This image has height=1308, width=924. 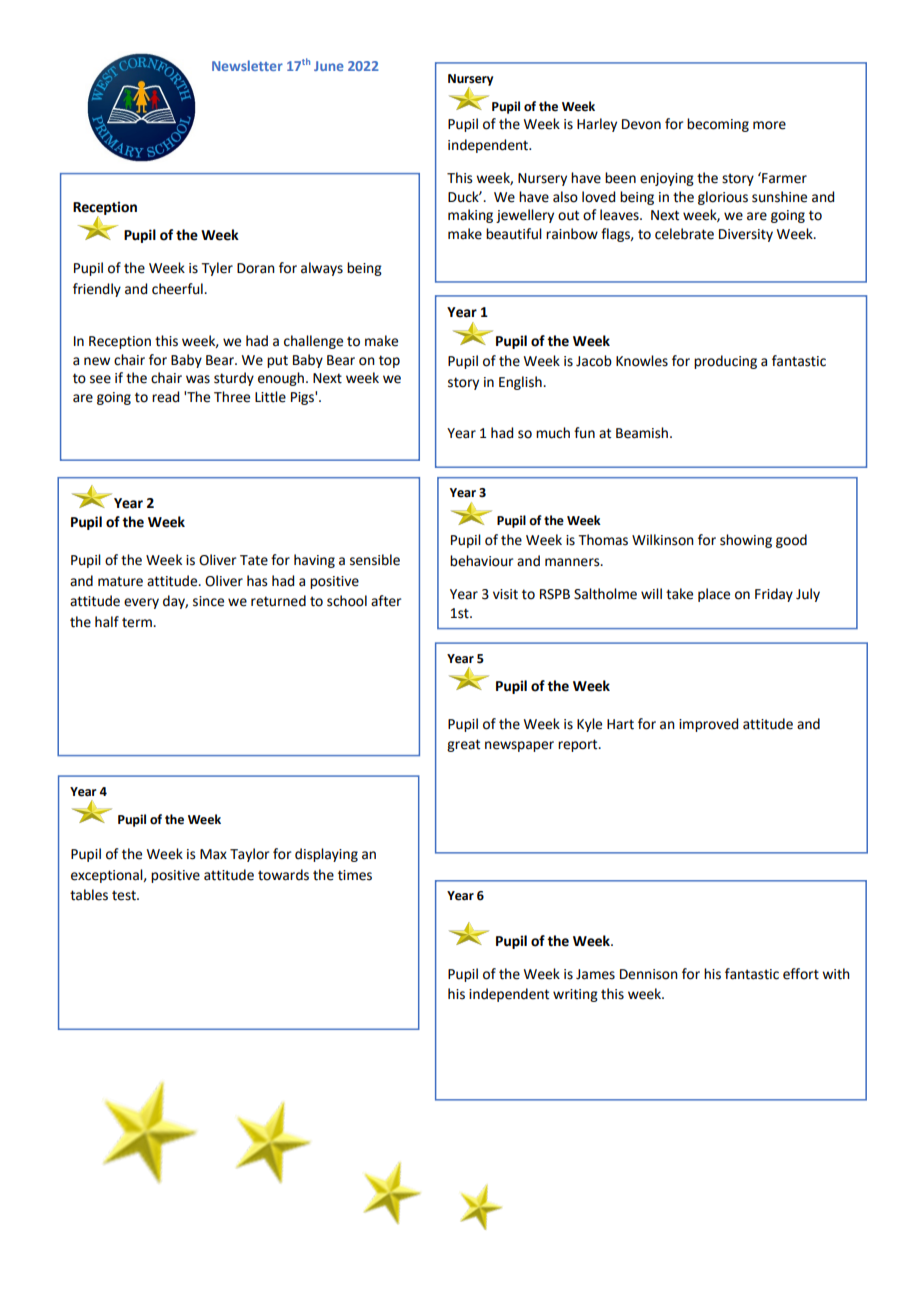 I want to click on more, so click(x=769, y=125).
